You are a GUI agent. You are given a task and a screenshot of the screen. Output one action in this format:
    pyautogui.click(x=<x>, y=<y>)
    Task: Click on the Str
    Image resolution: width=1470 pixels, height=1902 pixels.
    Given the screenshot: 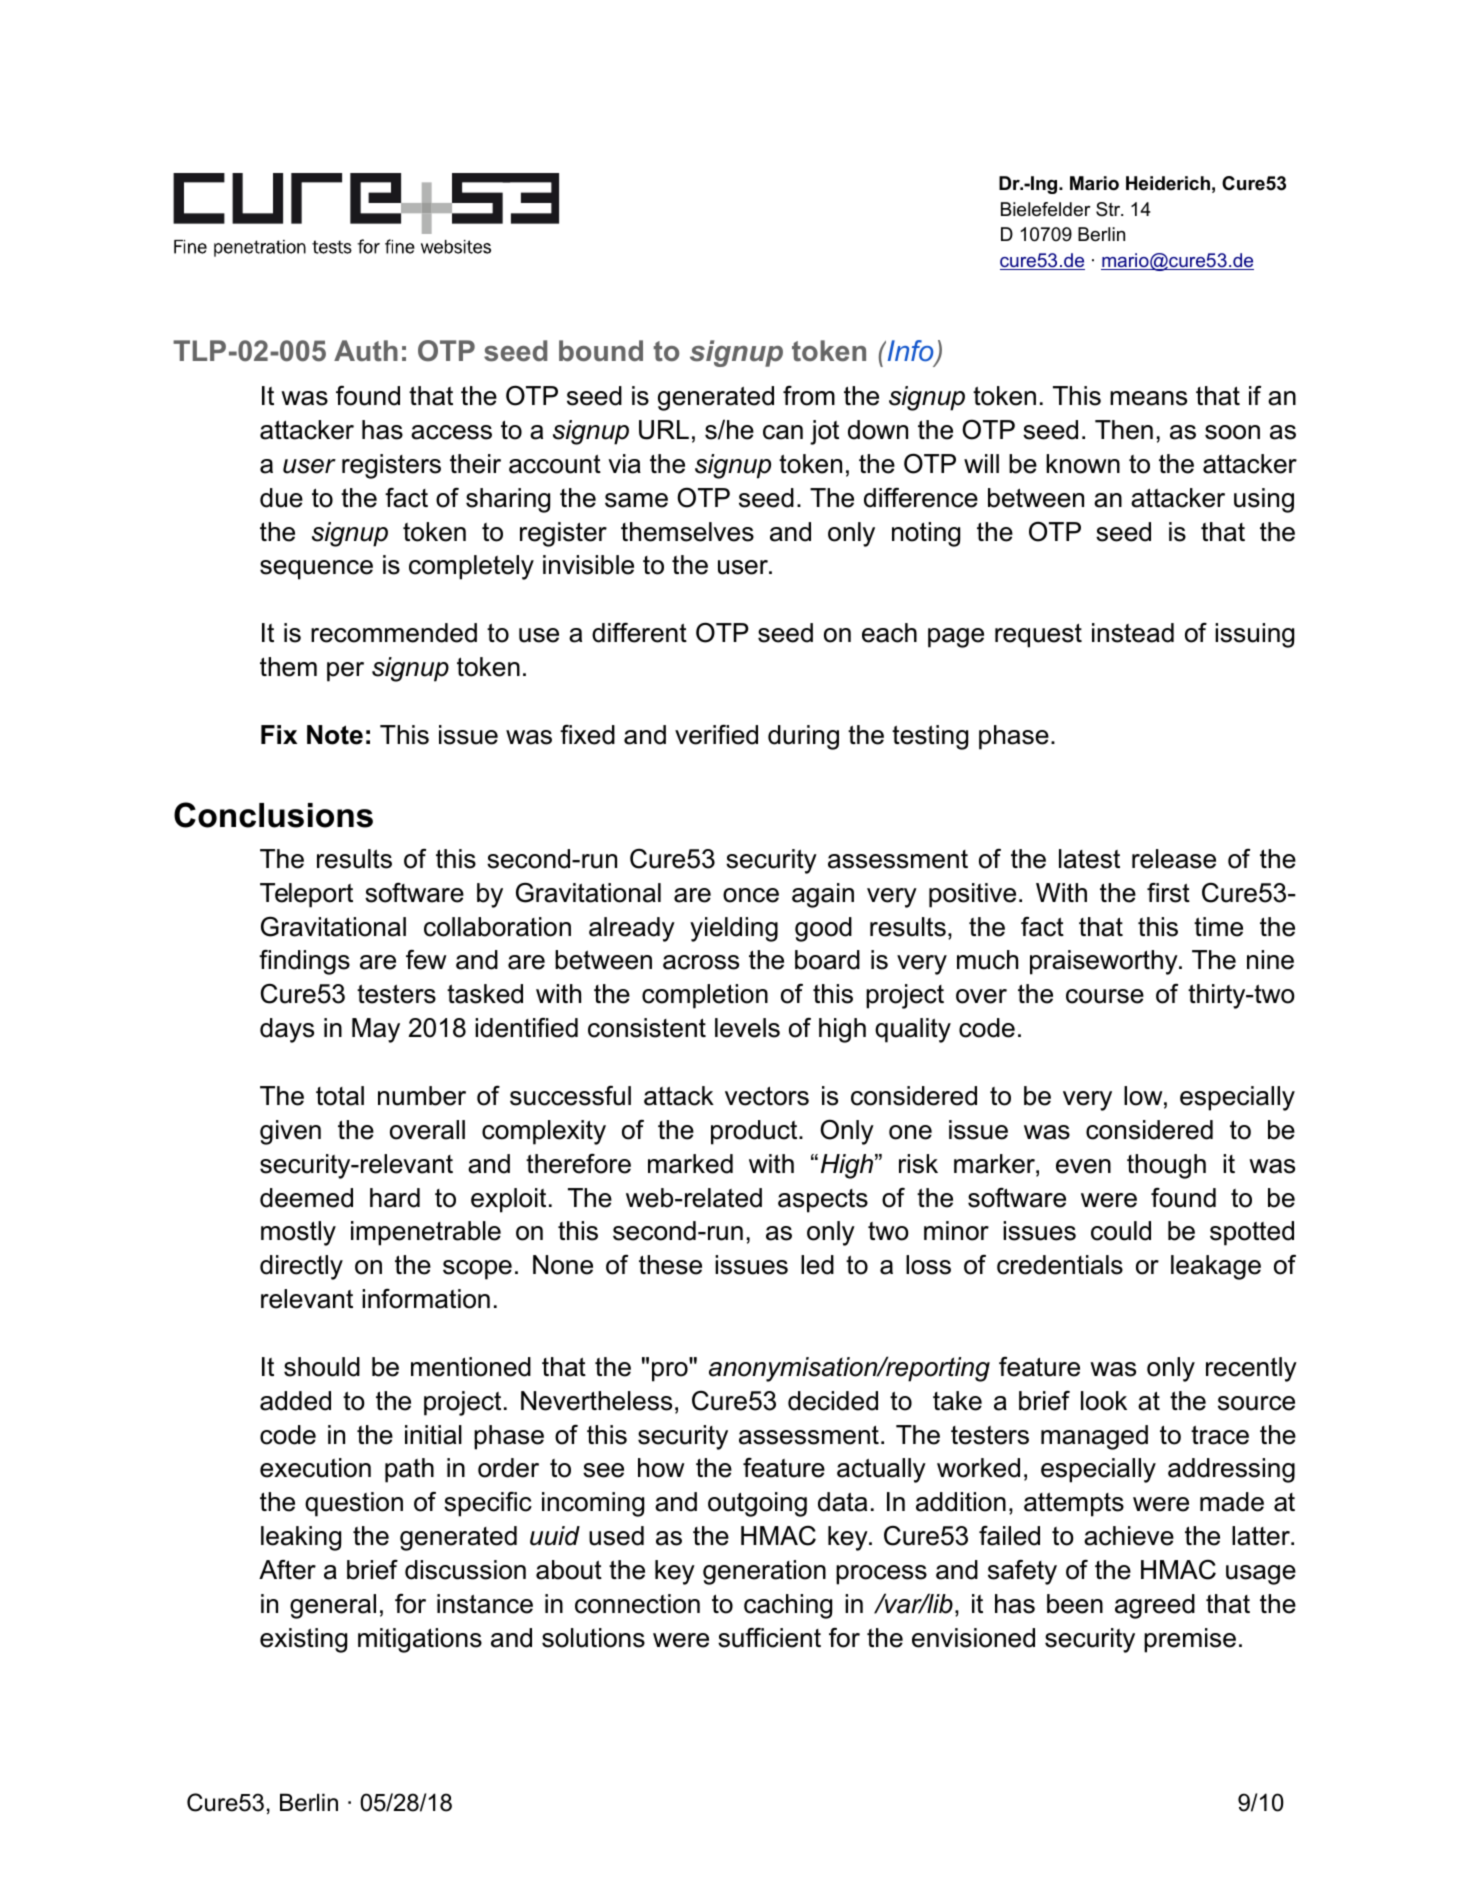 What is the action you would take?
    pyautogui.click(x=1109, y=209)
